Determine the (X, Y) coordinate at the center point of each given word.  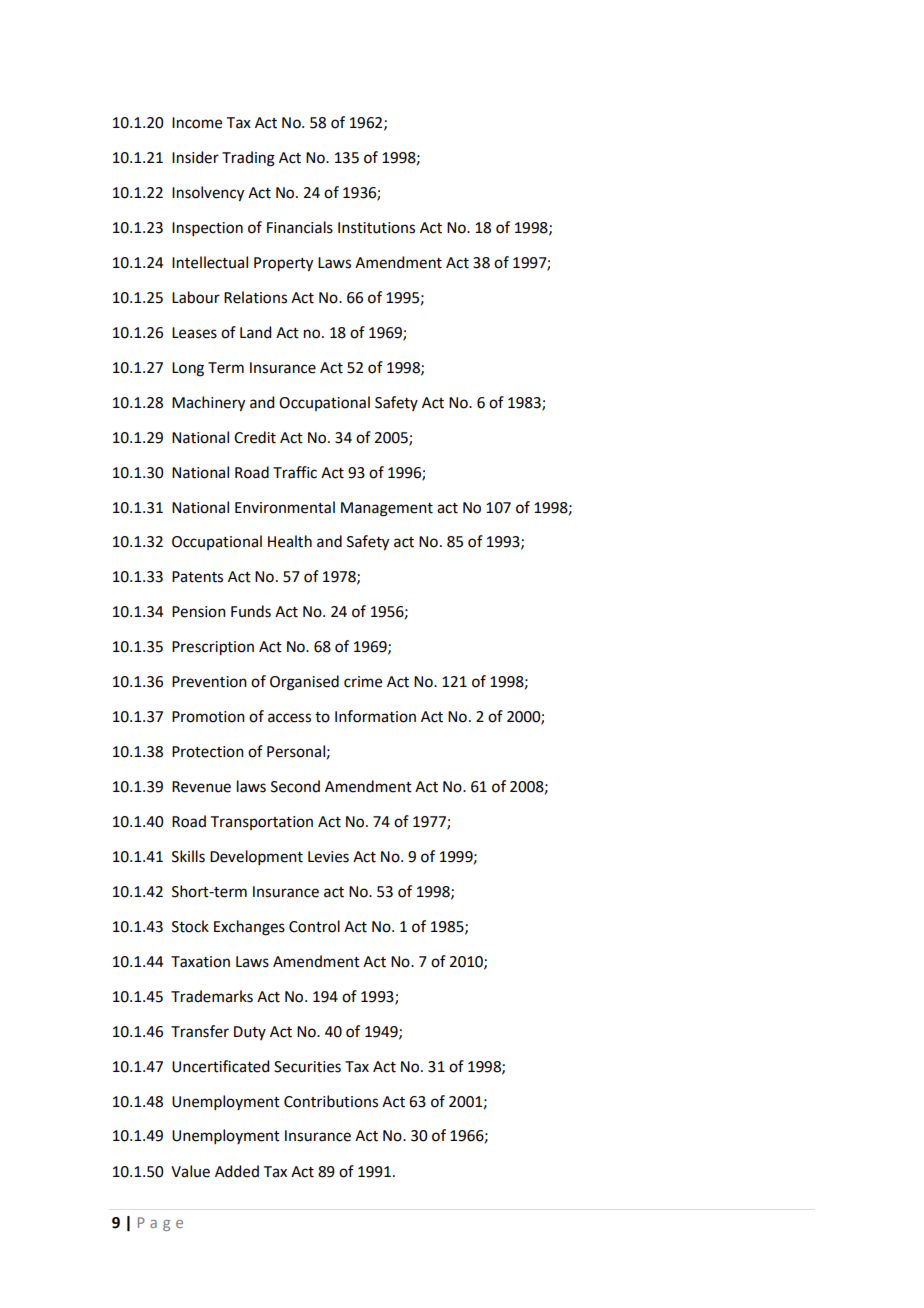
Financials (300, 227)
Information (375, 716)
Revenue (201, 787)
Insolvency (208, 194)
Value (190, 1171)
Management (387, 509)
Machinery (208, 404)
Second (295, 786)
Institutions (376, 228)
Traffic (295, 472)
